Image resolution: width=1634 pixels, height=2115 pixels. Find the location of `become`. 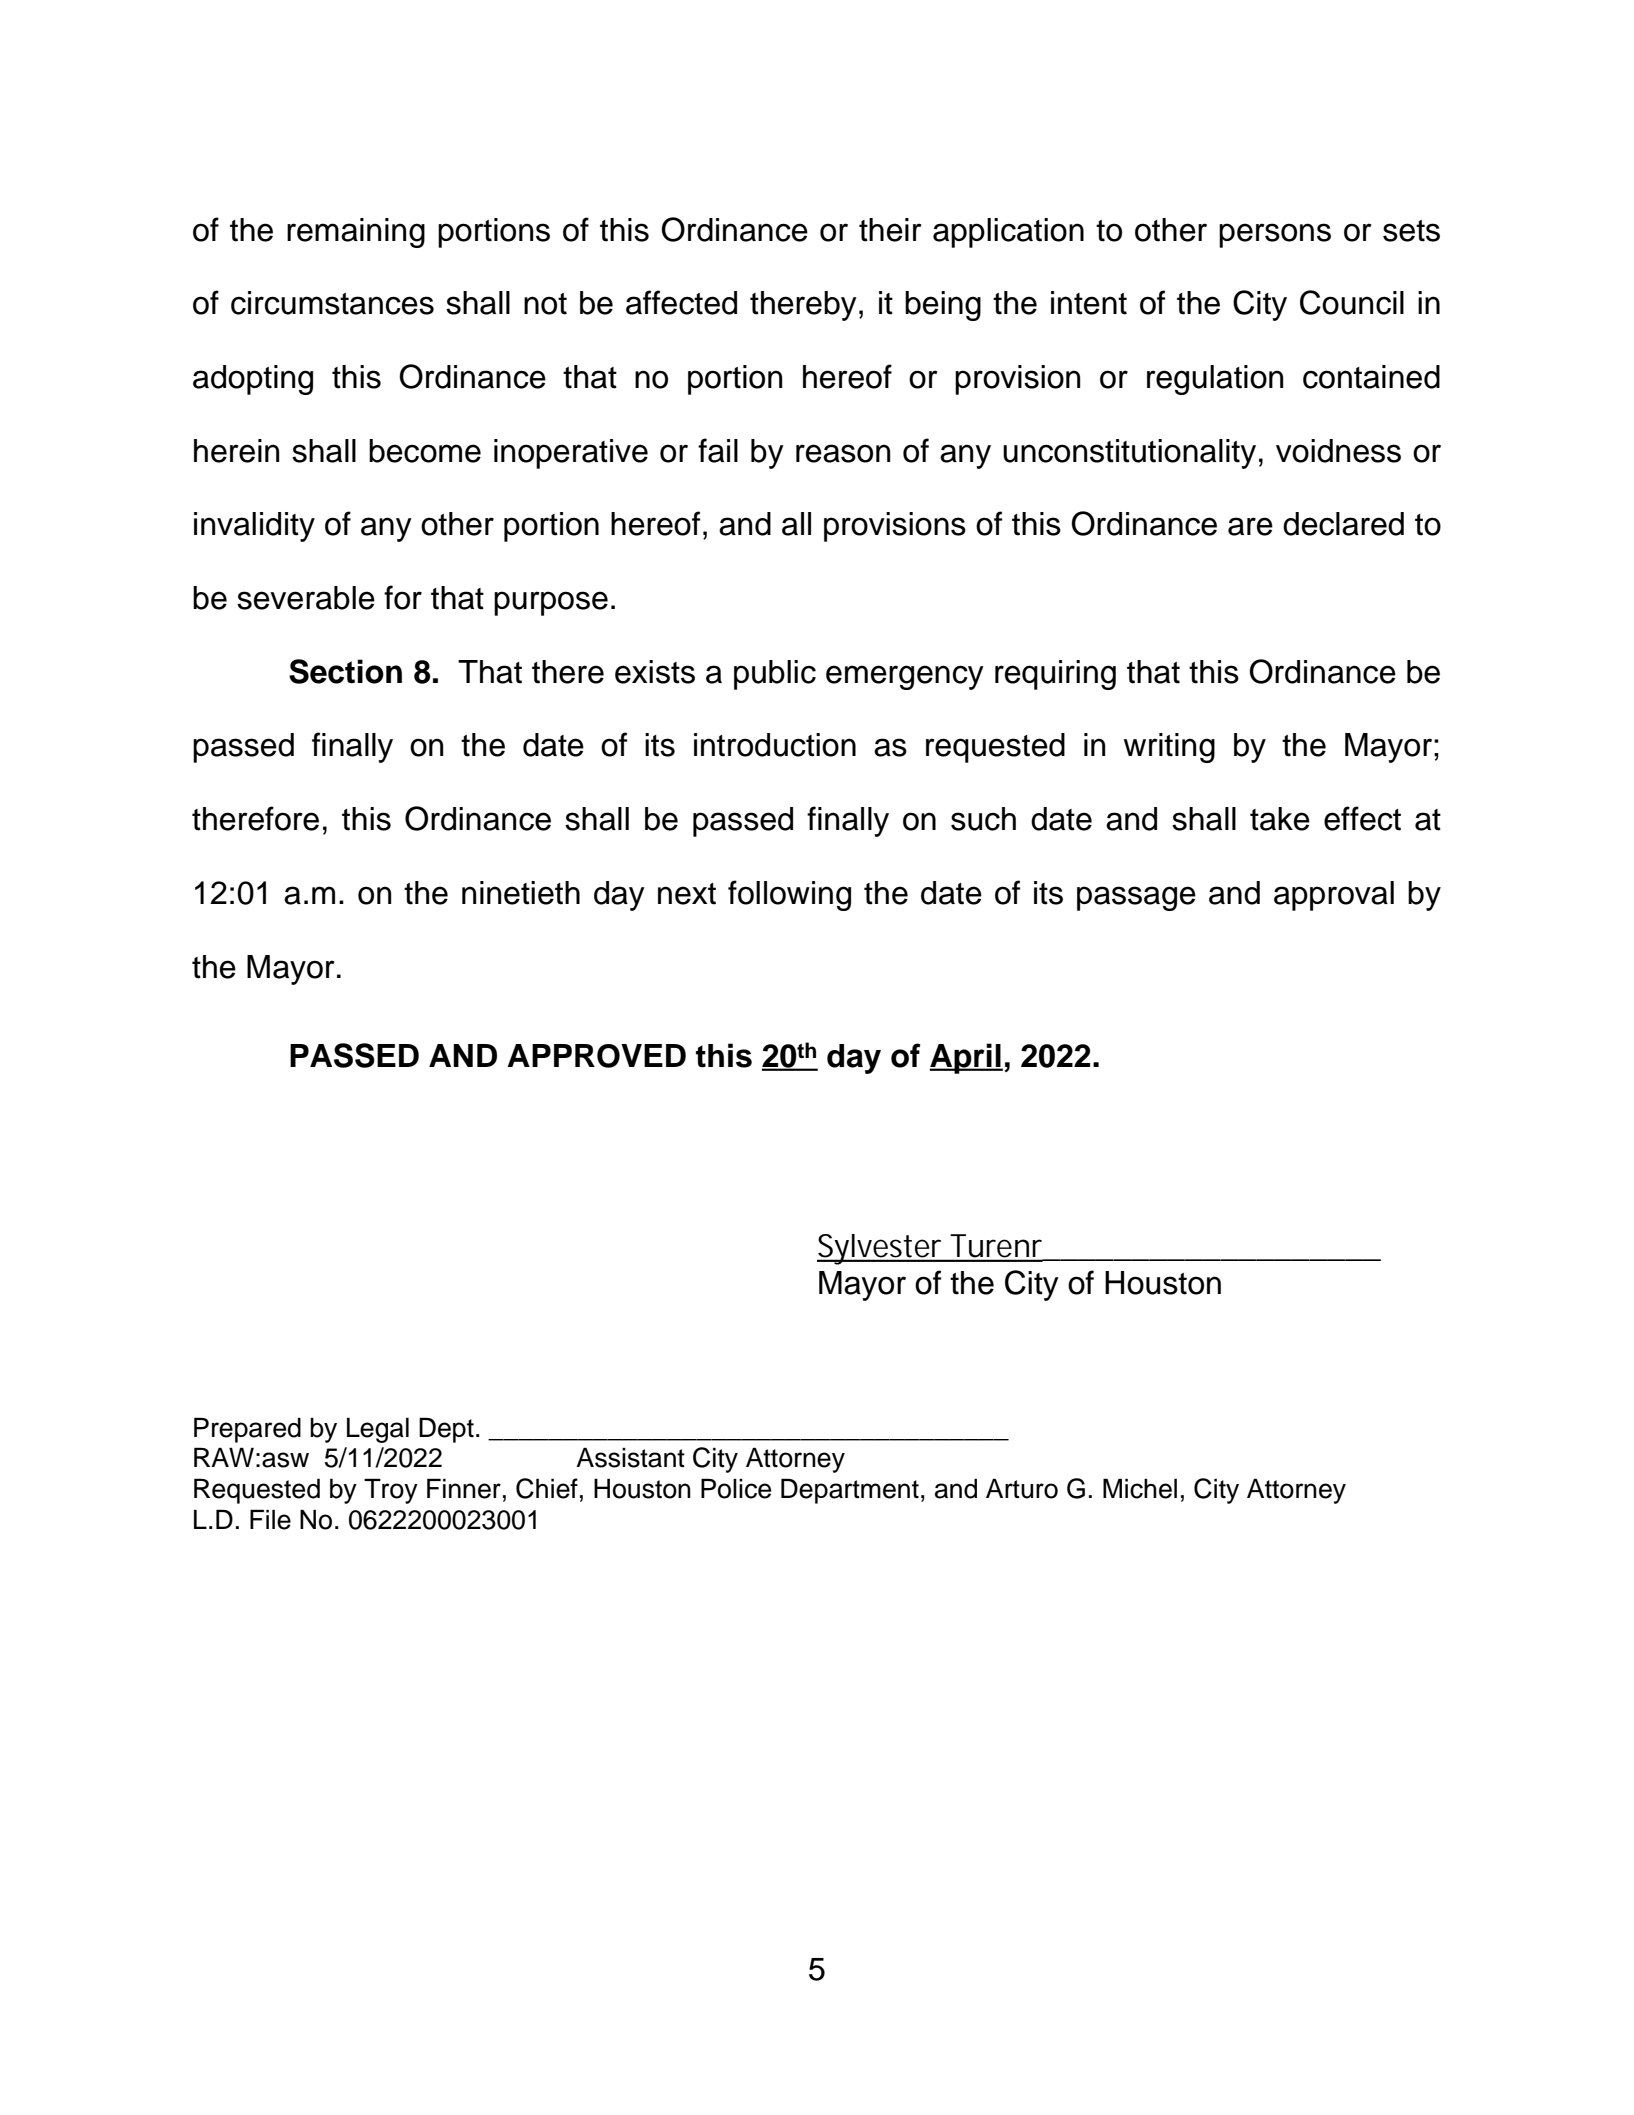

become is located at coordinates (425, 451).
